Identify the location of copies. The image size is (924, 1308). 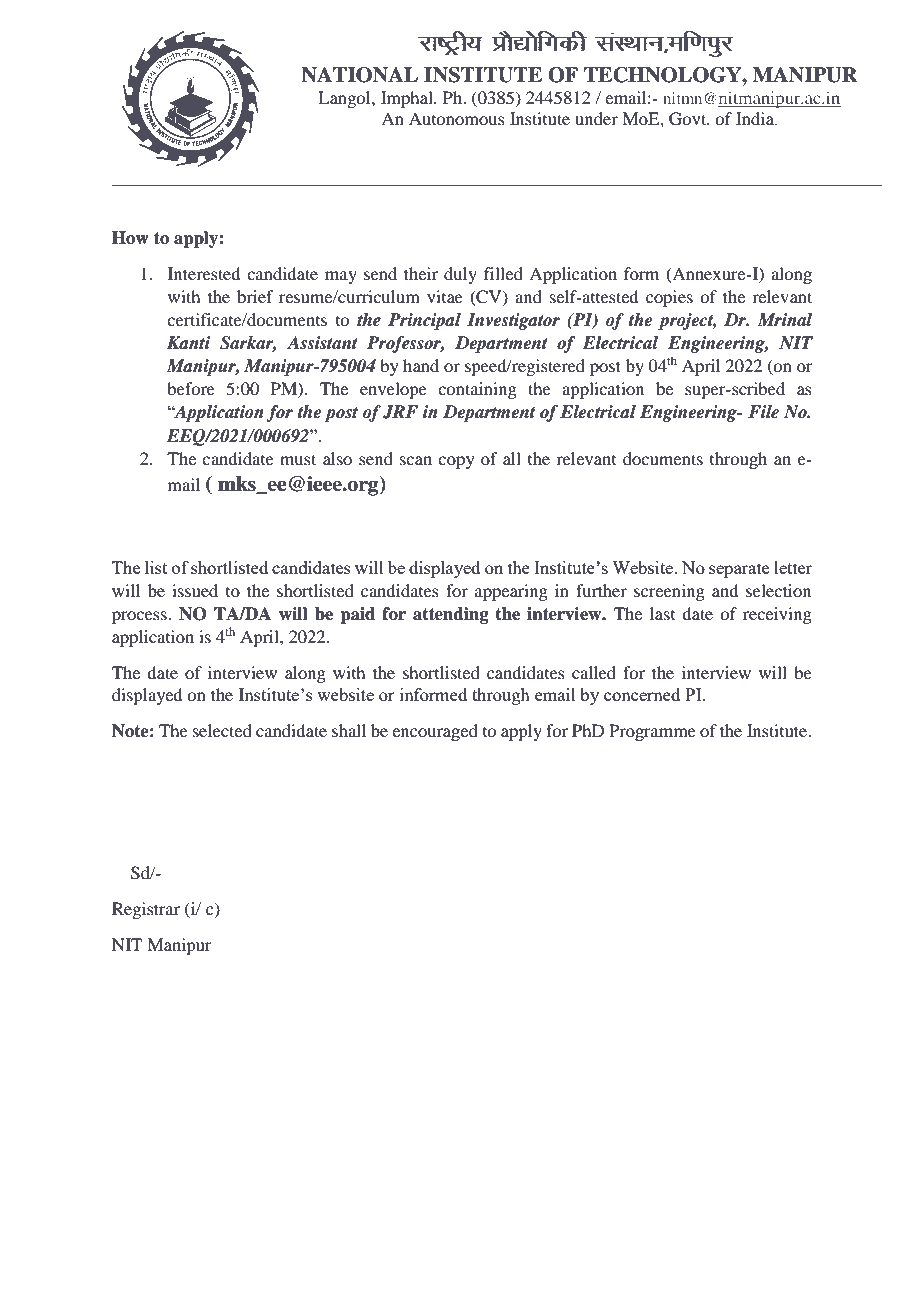
(669, 298).
